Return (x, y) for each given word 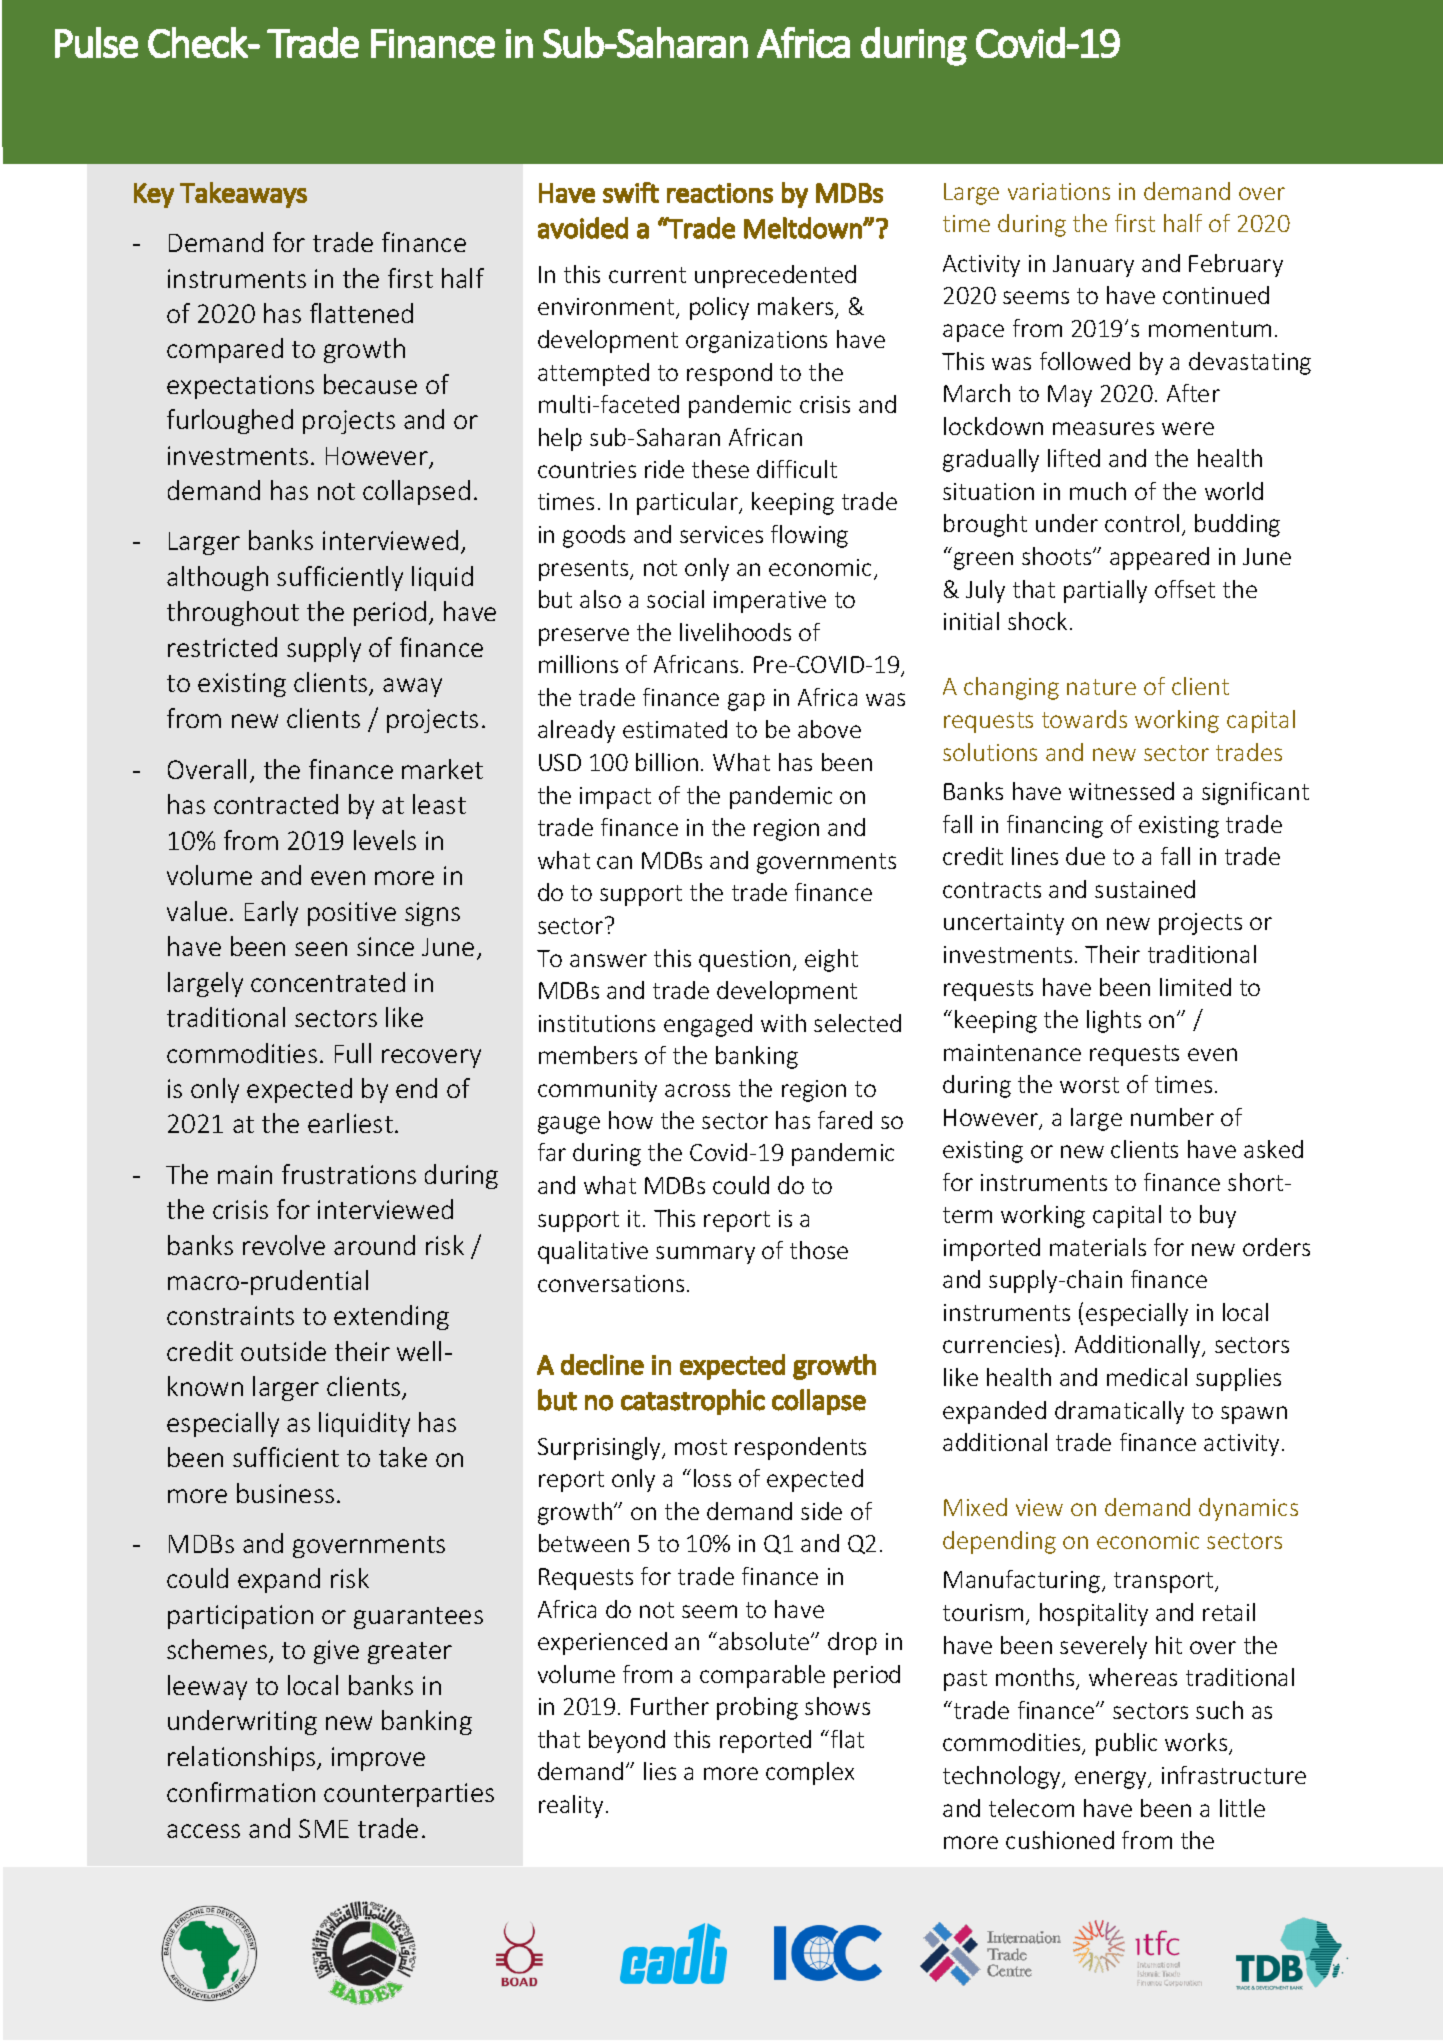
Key (154, 195)
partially (1105, 591)
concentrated (328, 982)
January (1093, 266)
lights (1114, 1021)
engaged (708, 1025)
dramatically (1119, 1412)
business (285, 1493)
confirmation (241, 1792)
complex (810, 1773)
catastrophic (693, 1402)
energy (1112, 1780)
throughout (233, 613)
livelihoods (735, 632)
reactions (720, 193)
